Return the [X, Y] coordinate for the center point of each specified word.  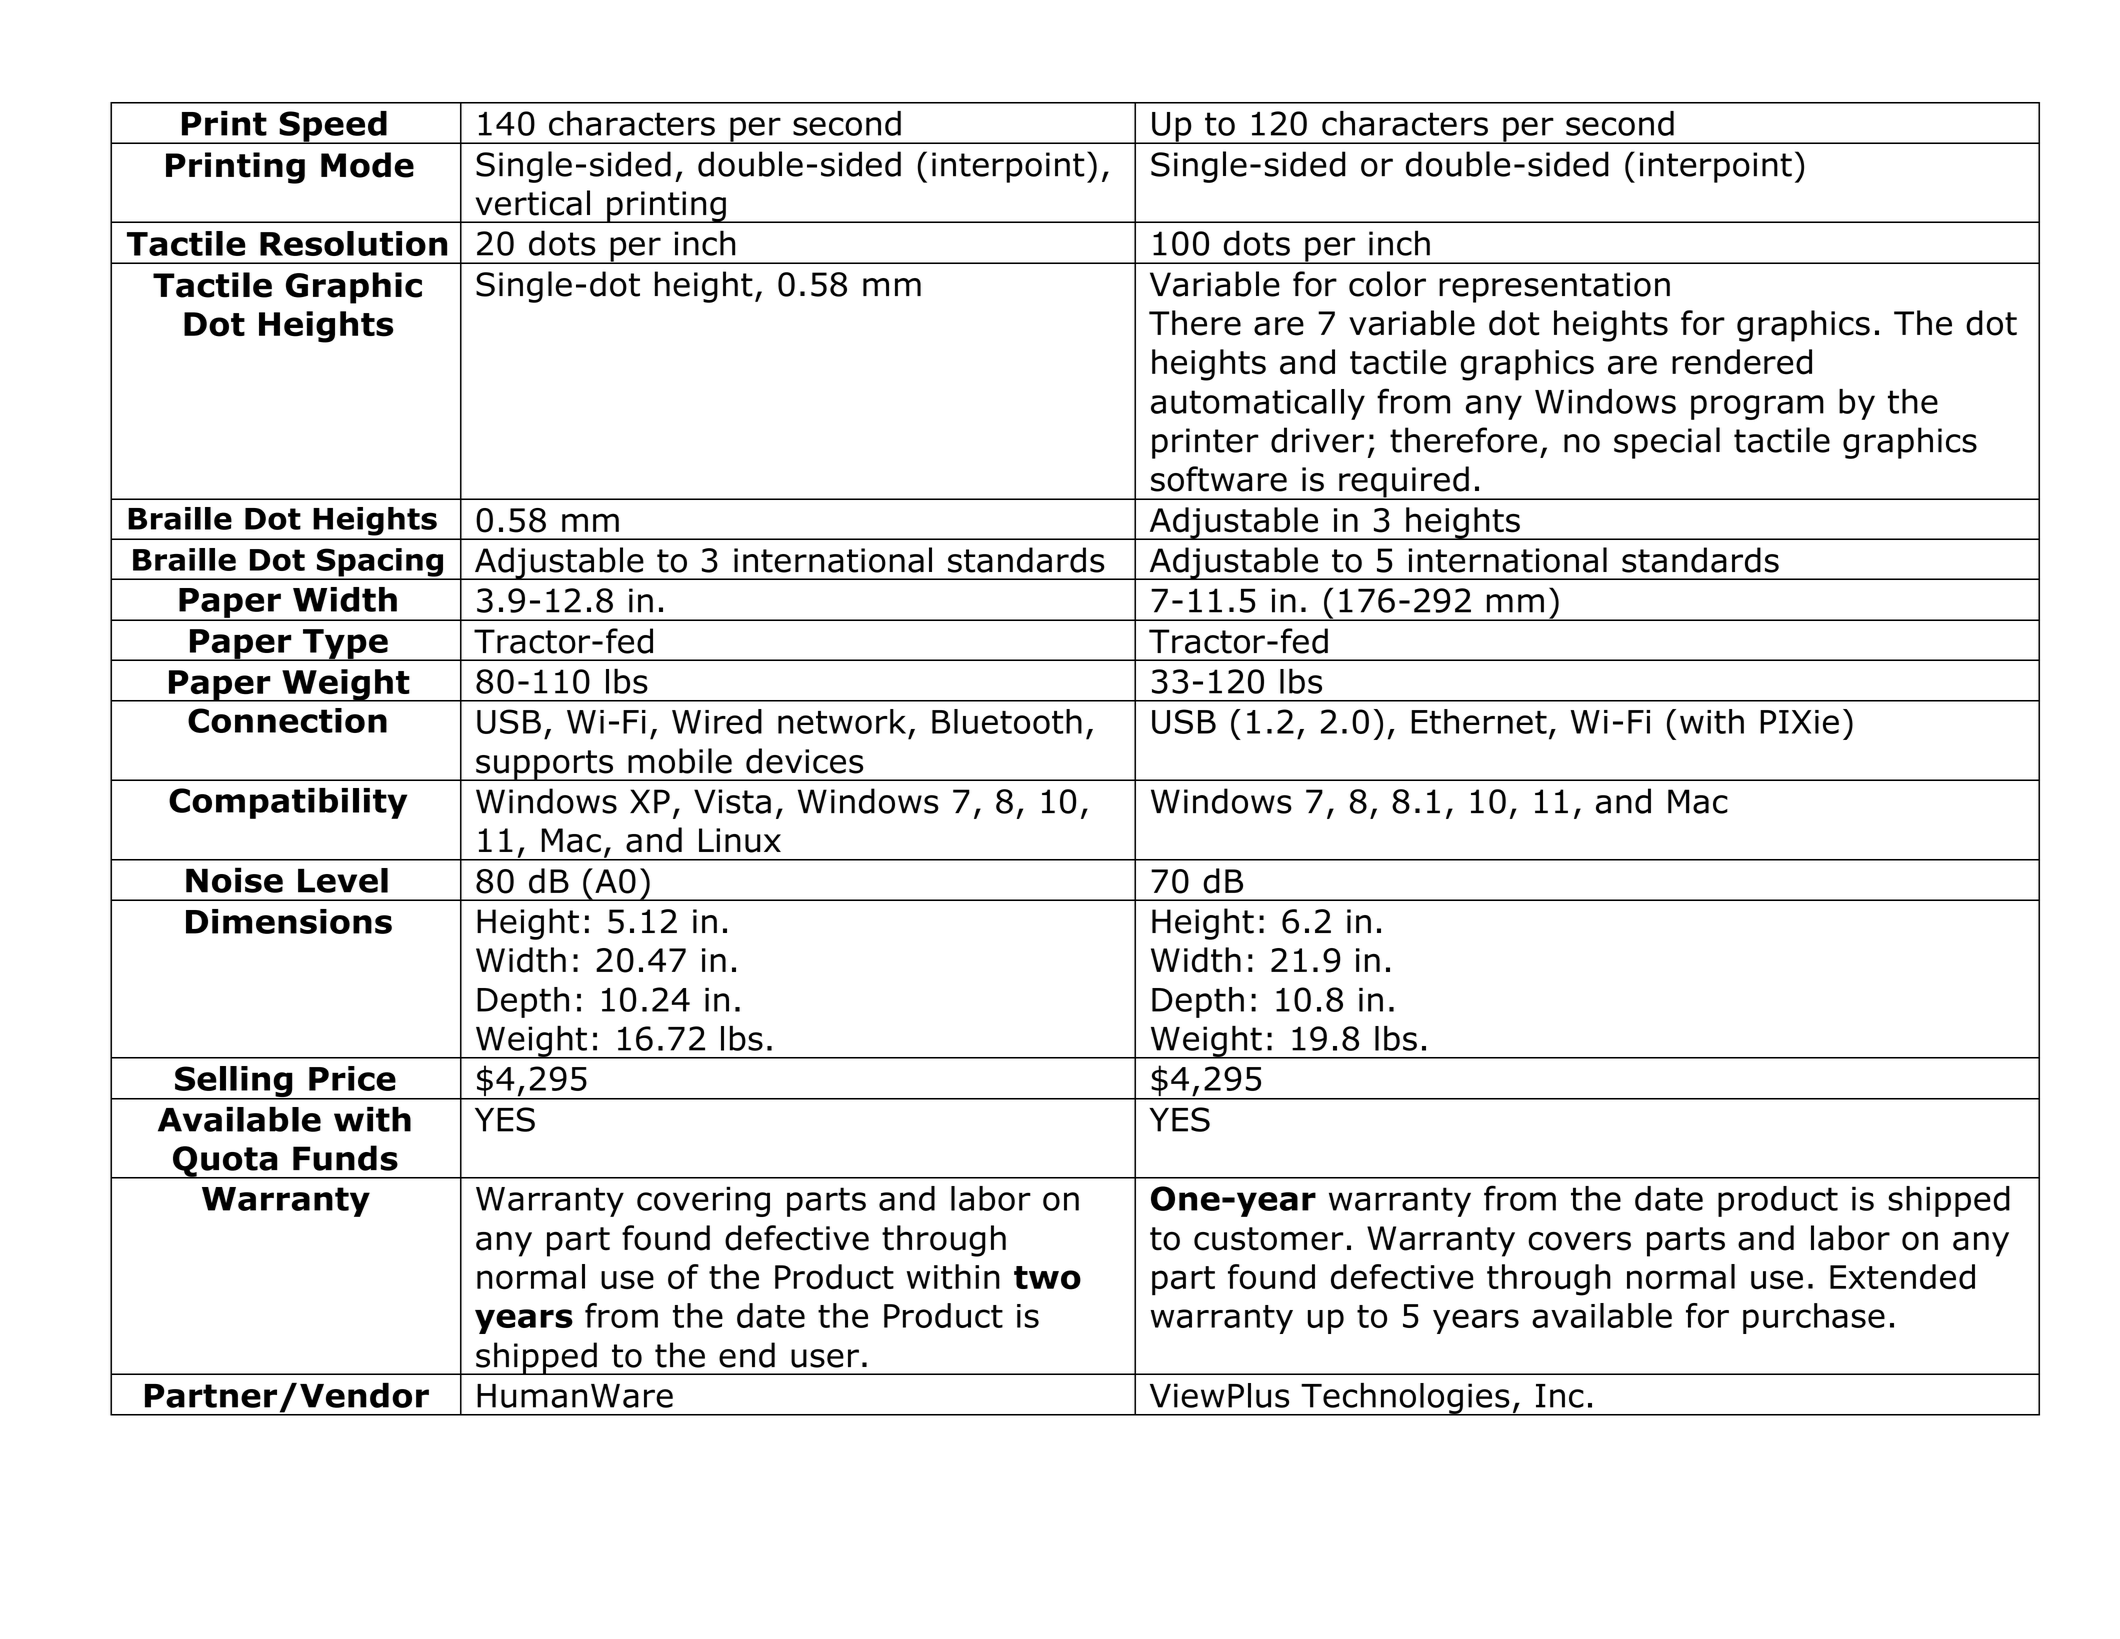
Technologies [1405, 1399]
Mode [367, 165]
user [825, 1358]
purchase [1814, 1318]
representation [1554, 287]
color [1387, 284]
